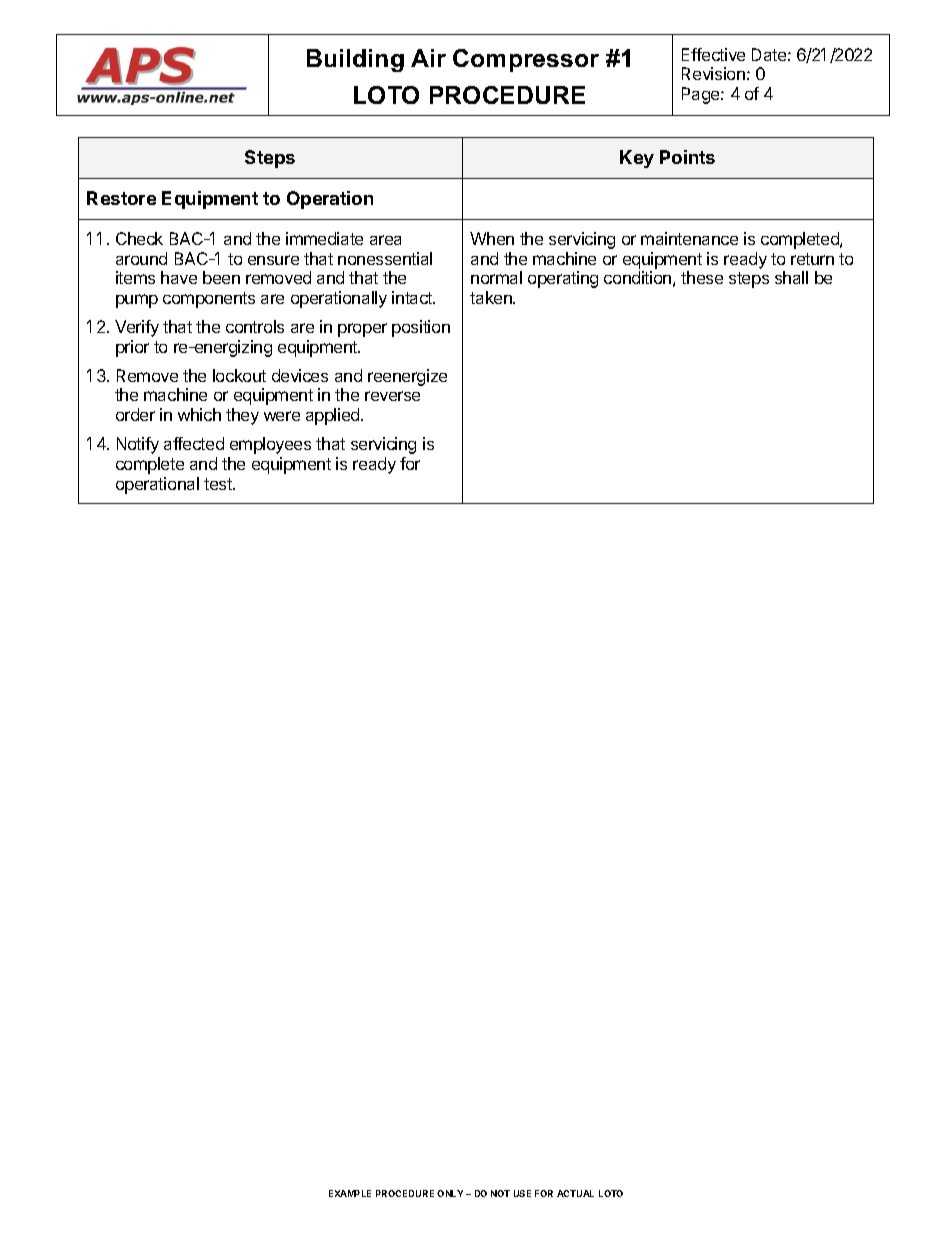 The width and height of the document is (952, 1233). I want to click on employees, so click(270, 445).
